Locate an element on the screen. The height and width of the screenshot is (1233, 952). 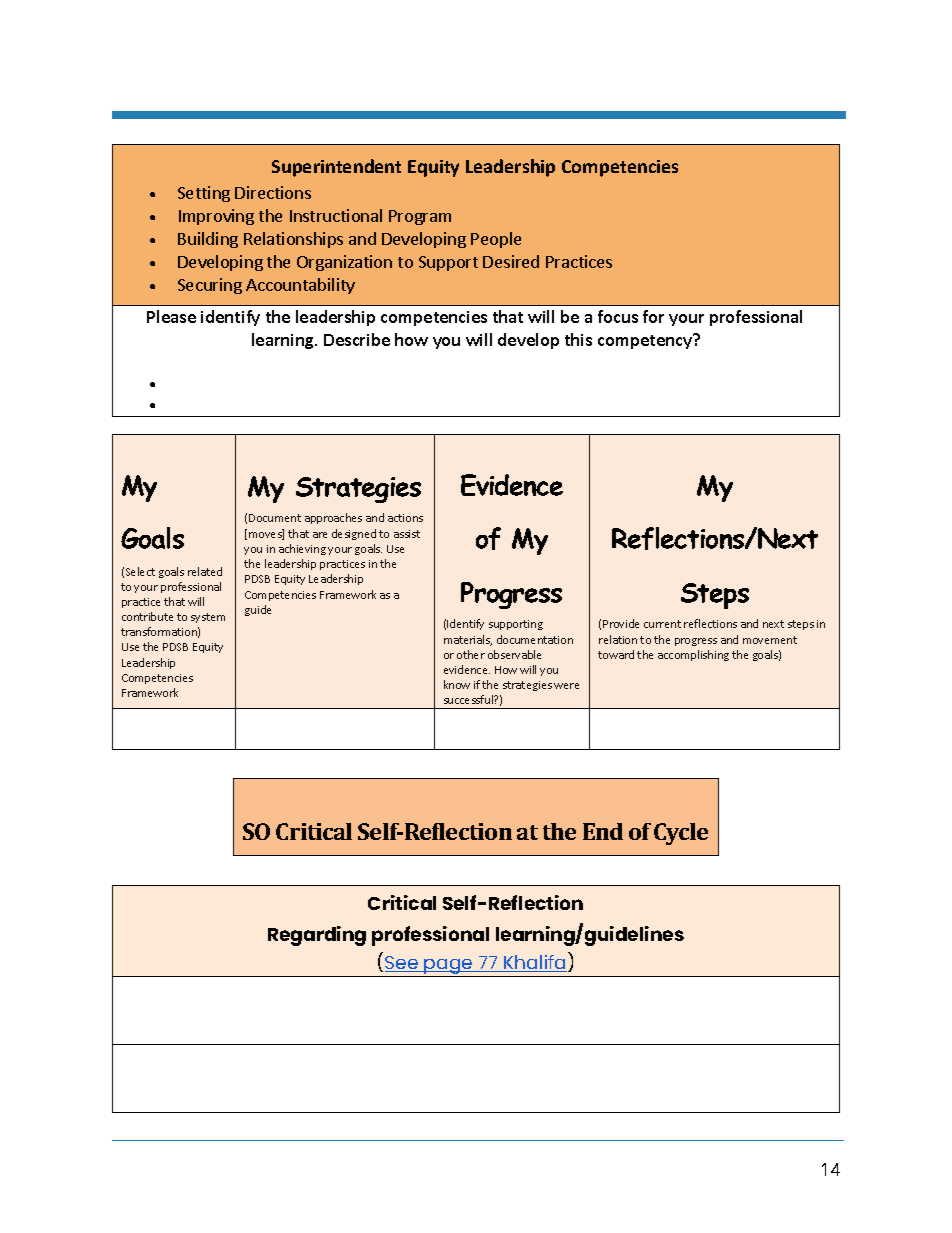
focus is located at coordinates (618, 316).
